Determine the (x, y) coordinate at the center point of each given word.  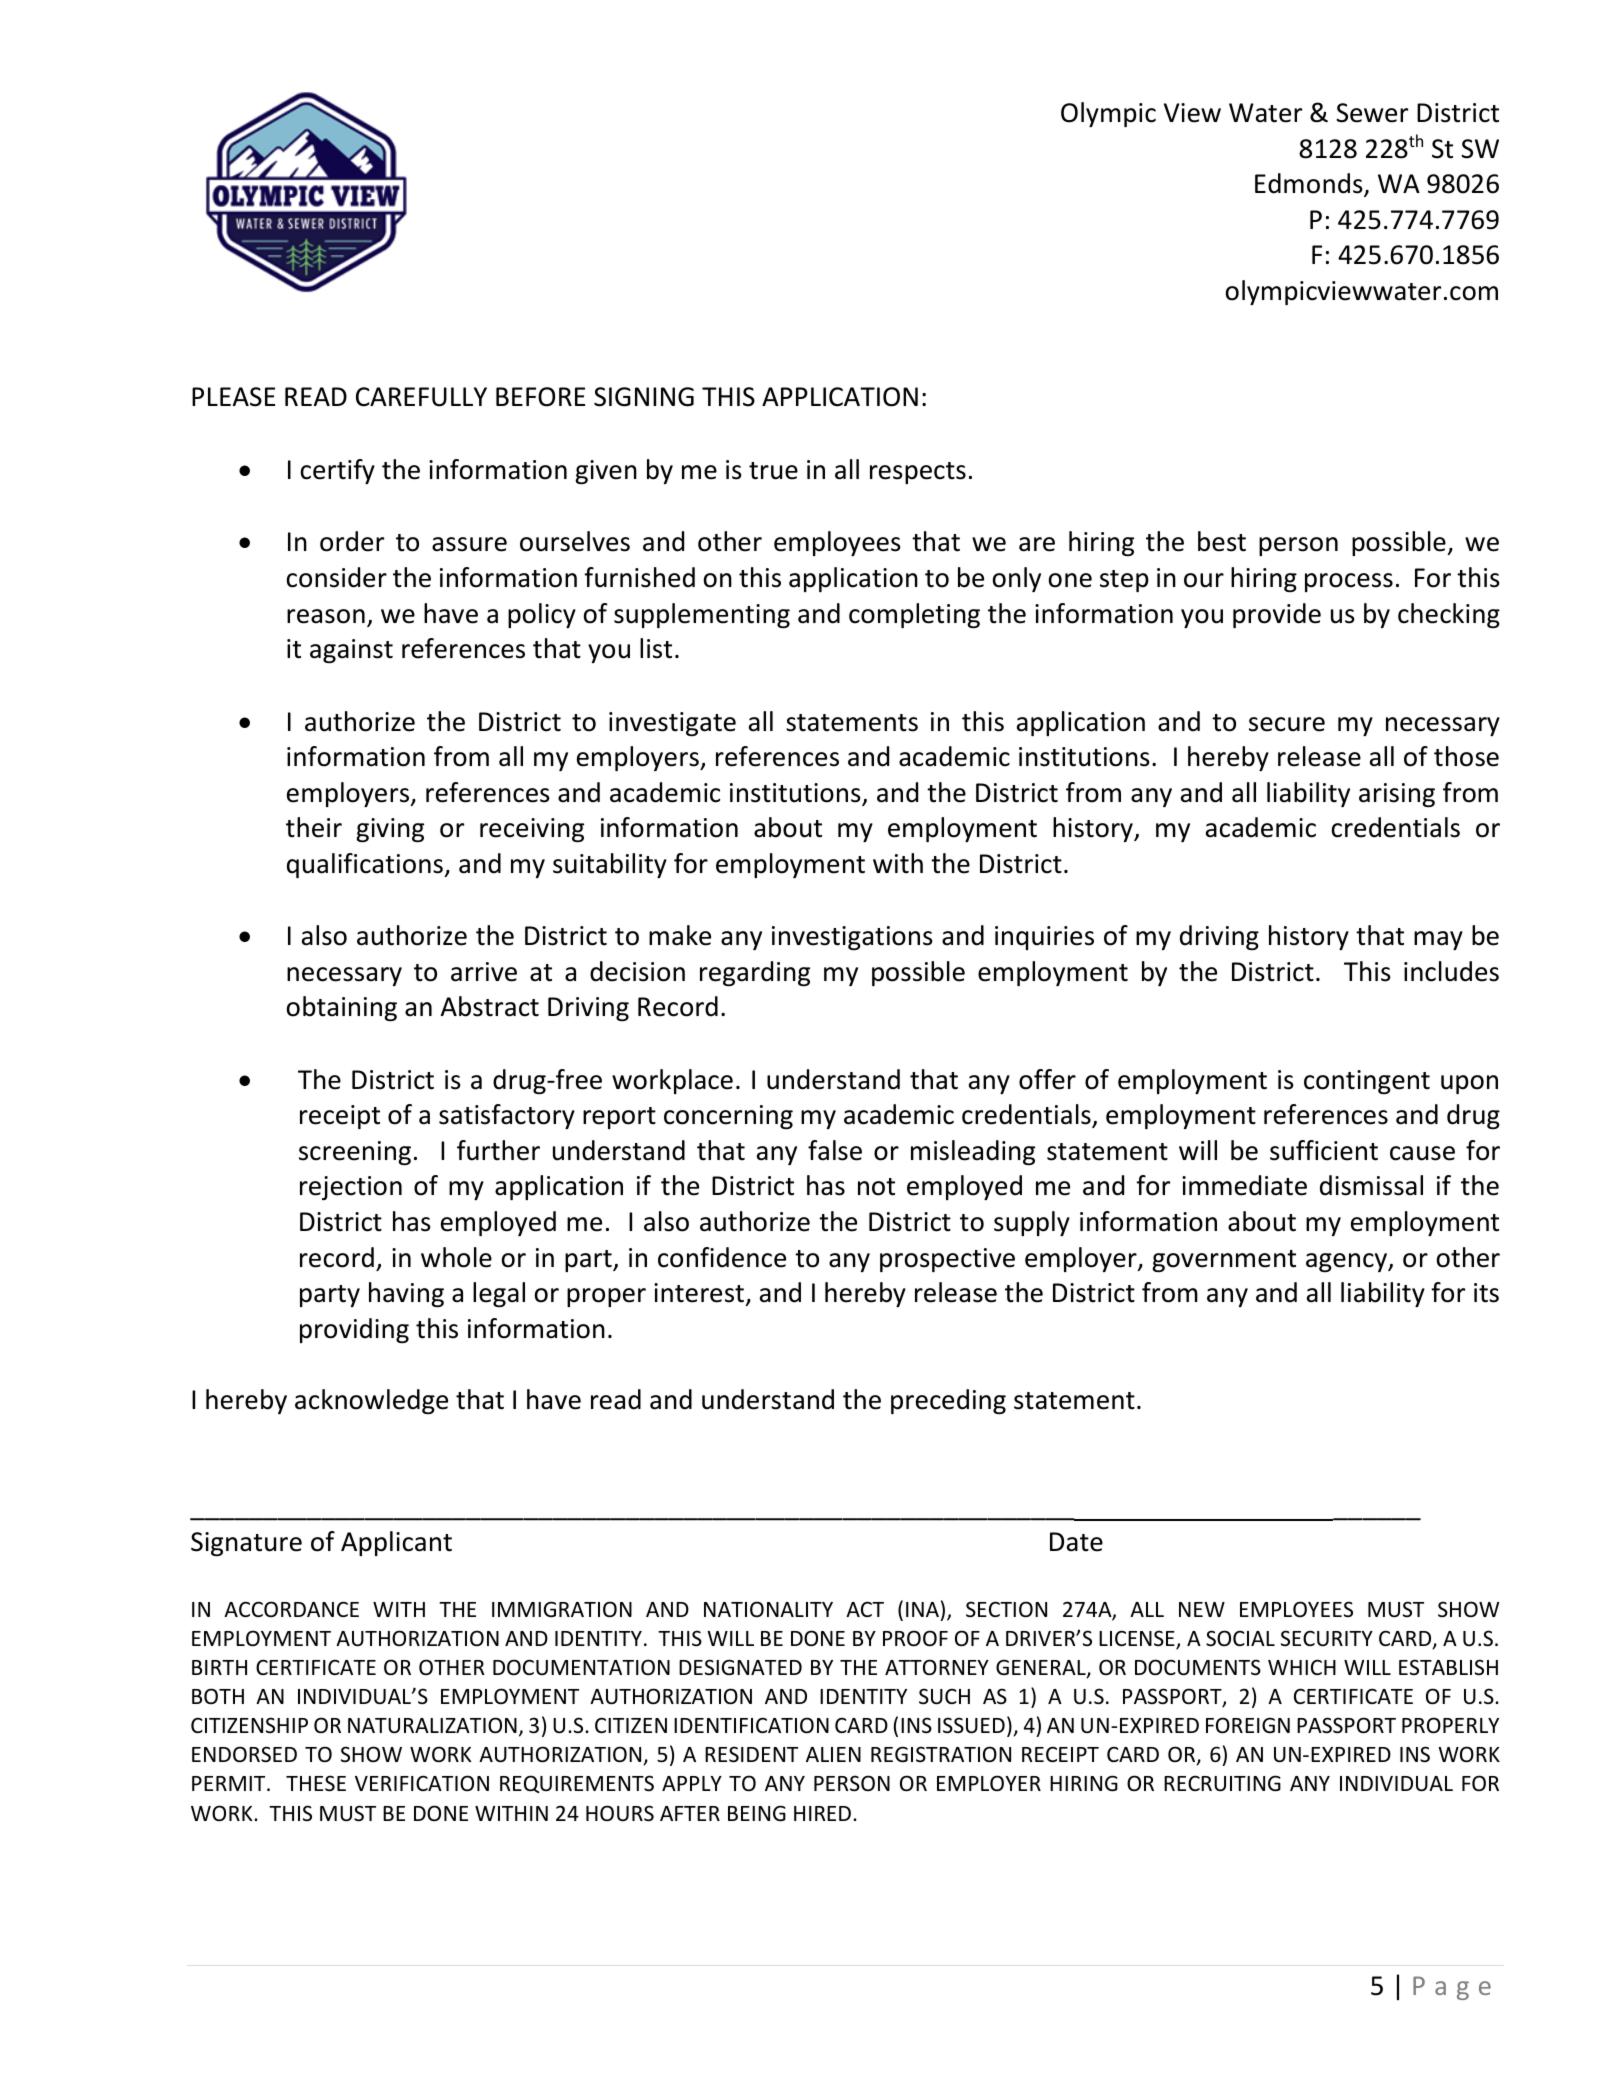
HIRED (822, 1813)
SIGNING (644, 397)
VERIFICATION (422, 1783)
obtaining (342, 1008)
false (835, 1150)
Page (1452, 1988)
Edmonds (1310, 185)
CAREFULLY (421, 397)
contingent (1367, 1082)
